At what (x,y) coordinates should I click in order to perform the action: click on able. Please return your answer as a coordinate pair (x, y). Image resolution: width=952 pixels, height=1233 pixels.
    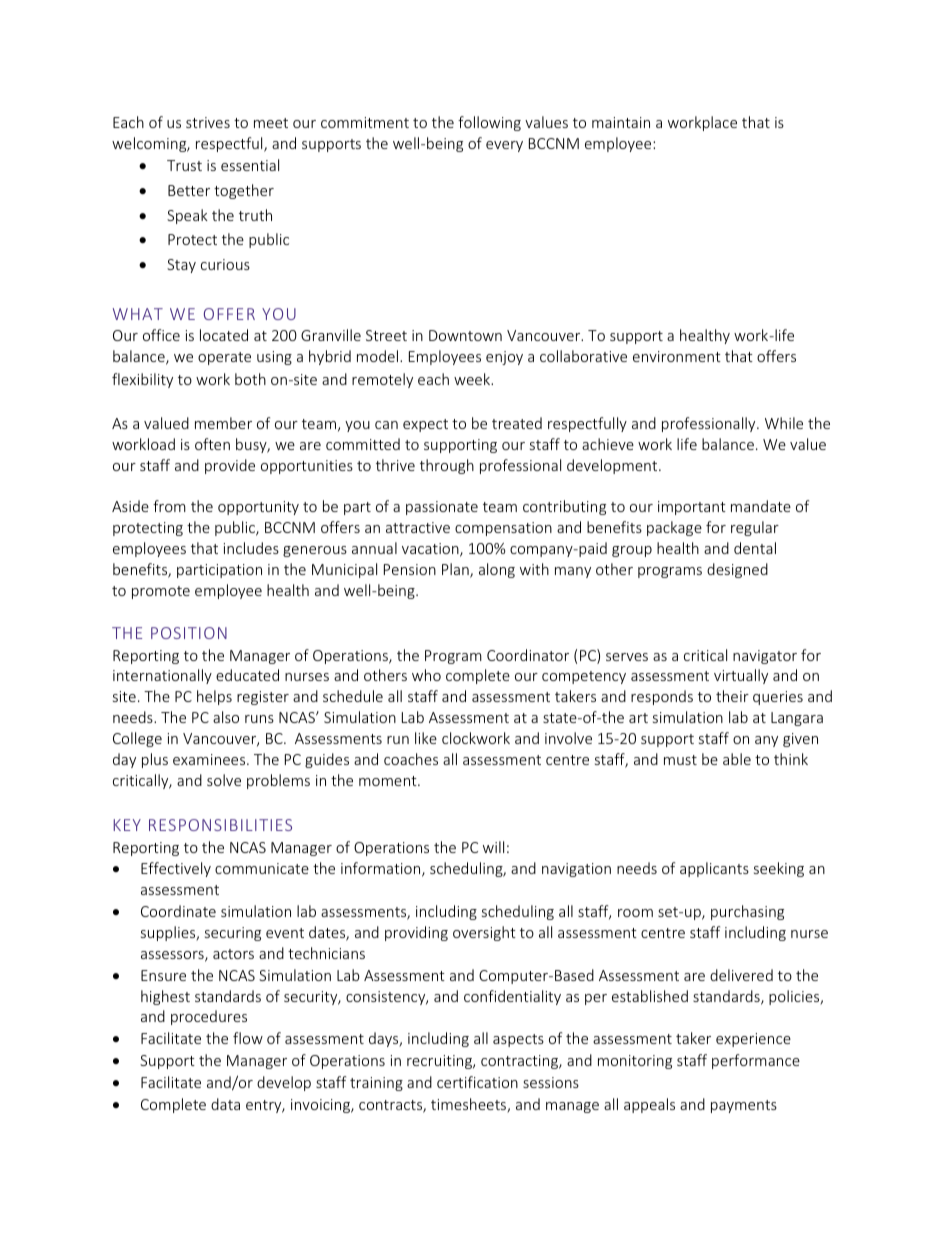
    Looking at the image, I should click on (737, 759).
